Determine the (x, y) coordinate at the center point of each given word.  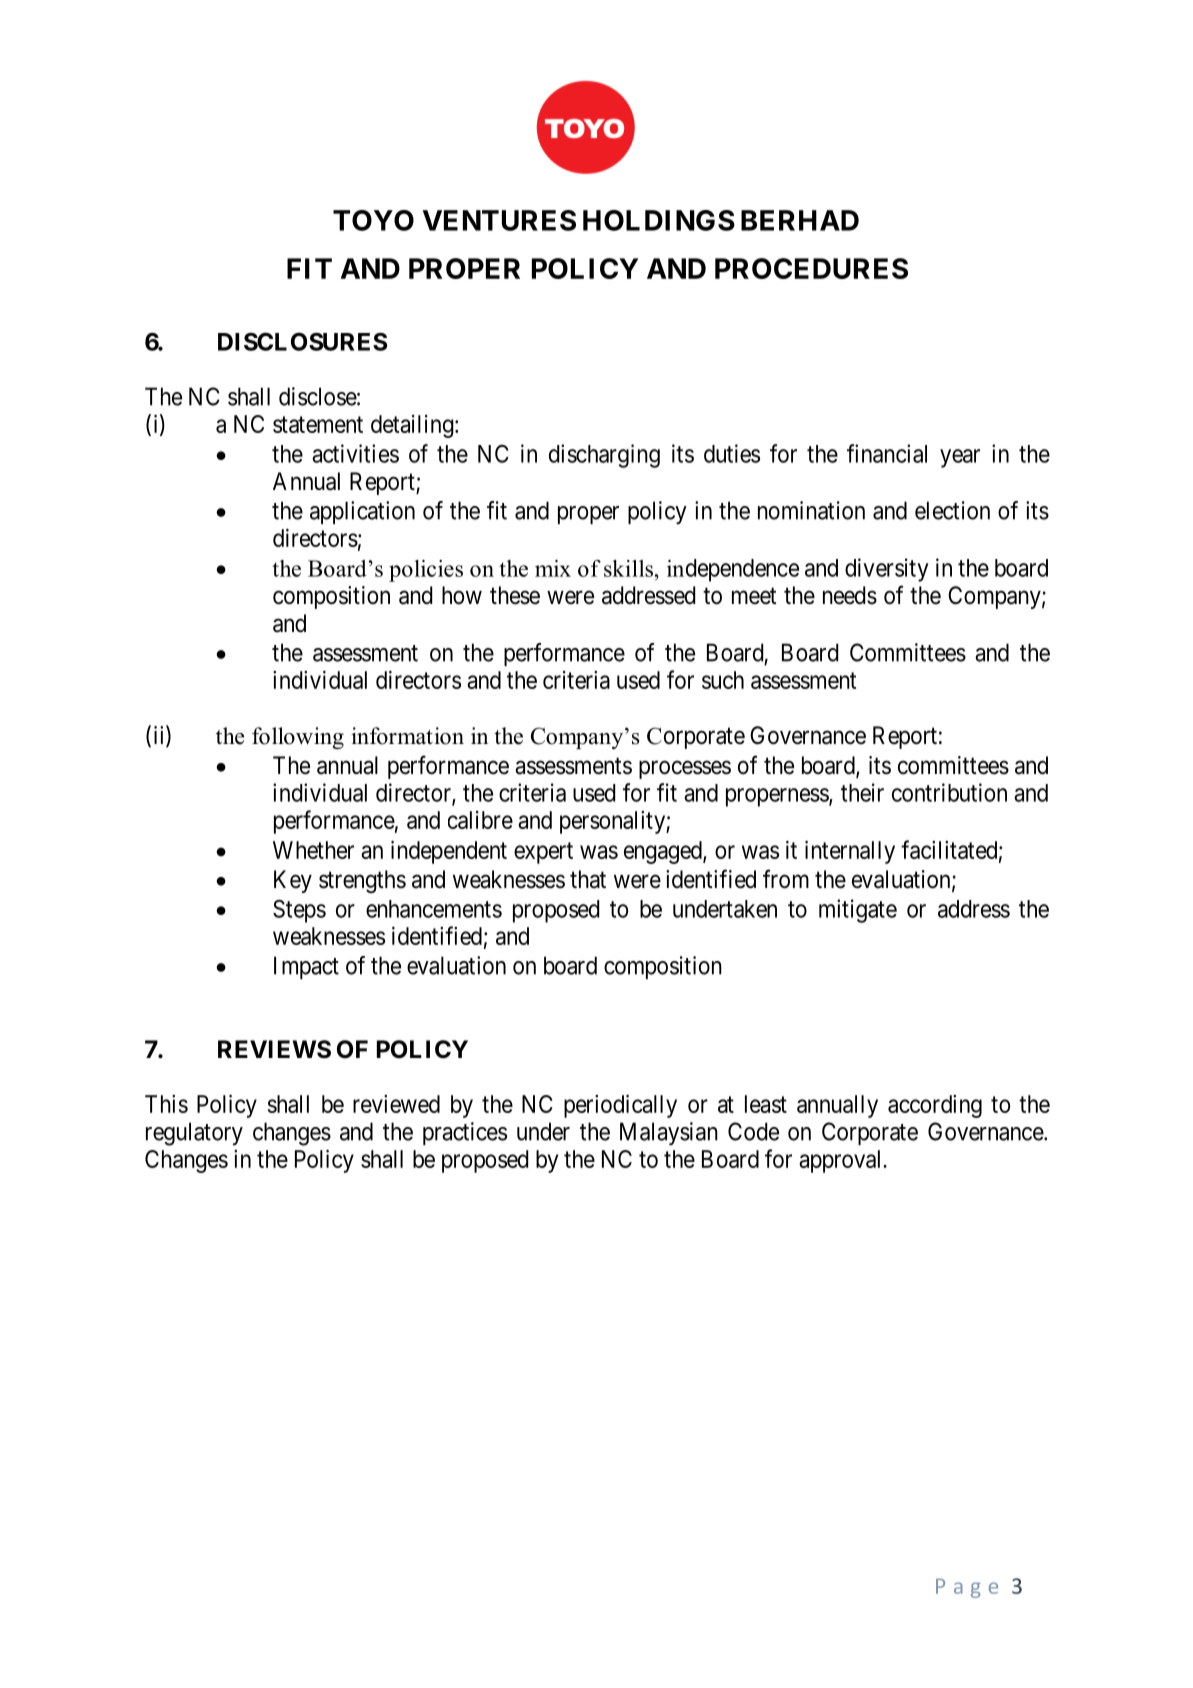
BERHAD (800, 220)
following (298, 738)
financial (887, 453)
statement (318, 424)
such (723, 680)
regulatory (194, 1134)
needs (850, 595)
